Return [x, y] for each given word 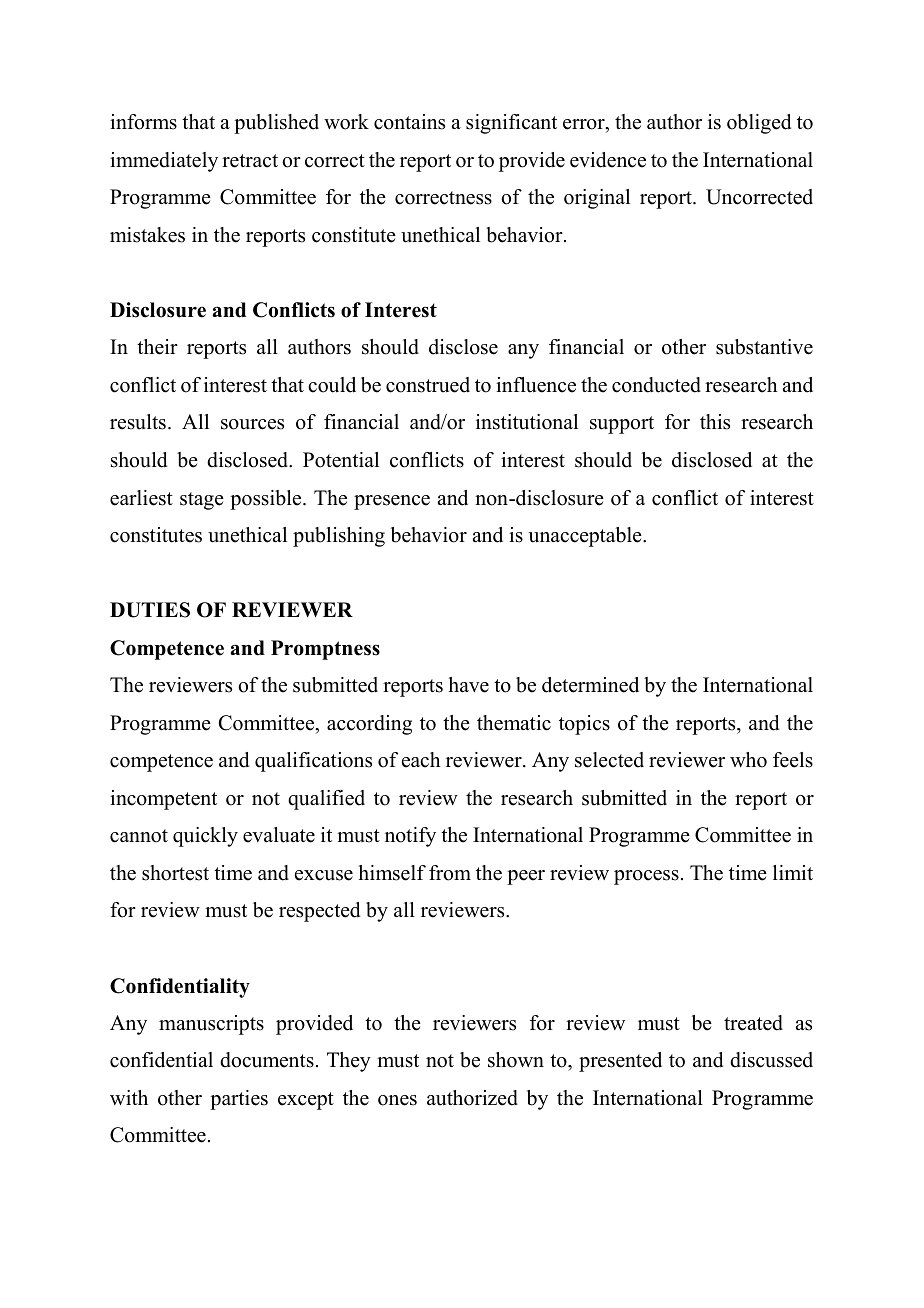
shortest [175, 873]
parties [239, 1100]
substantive [764, 347]
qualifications [313, 762]
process [646, 877]
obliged [759, 124]
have [469, 685]
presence [392, 502]
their [157, 347]
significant [511, 124]
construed [428, 385]
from [450, 873]
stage [202, 501]
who [748, 760]
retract [250, 161]
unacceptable [586, 537]
